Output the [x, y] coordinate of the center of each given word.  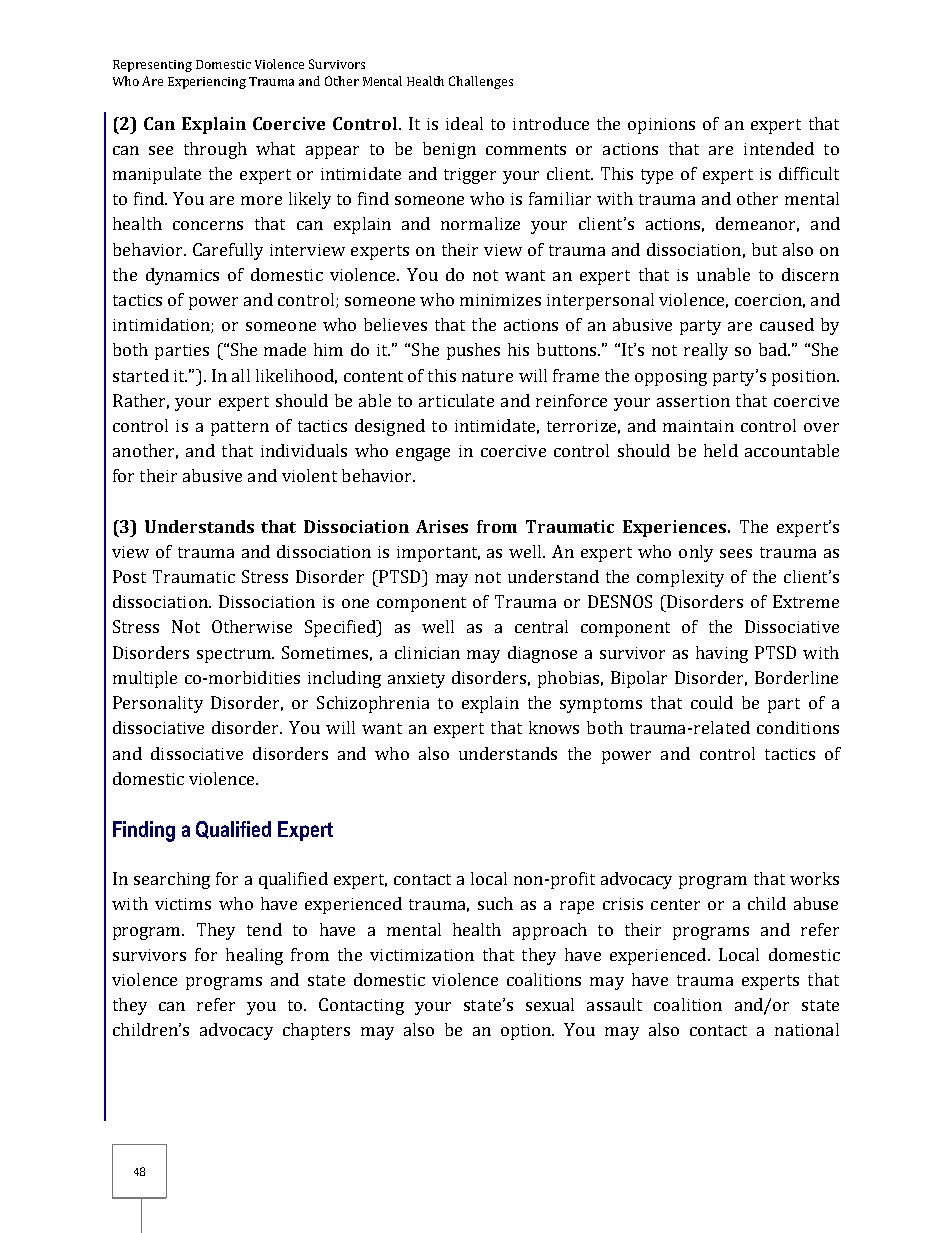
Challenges [481, 82]
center [675, 904]
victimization [422, 955]
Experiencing [207, 83]
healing [254, 956]
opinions [661, 126]
